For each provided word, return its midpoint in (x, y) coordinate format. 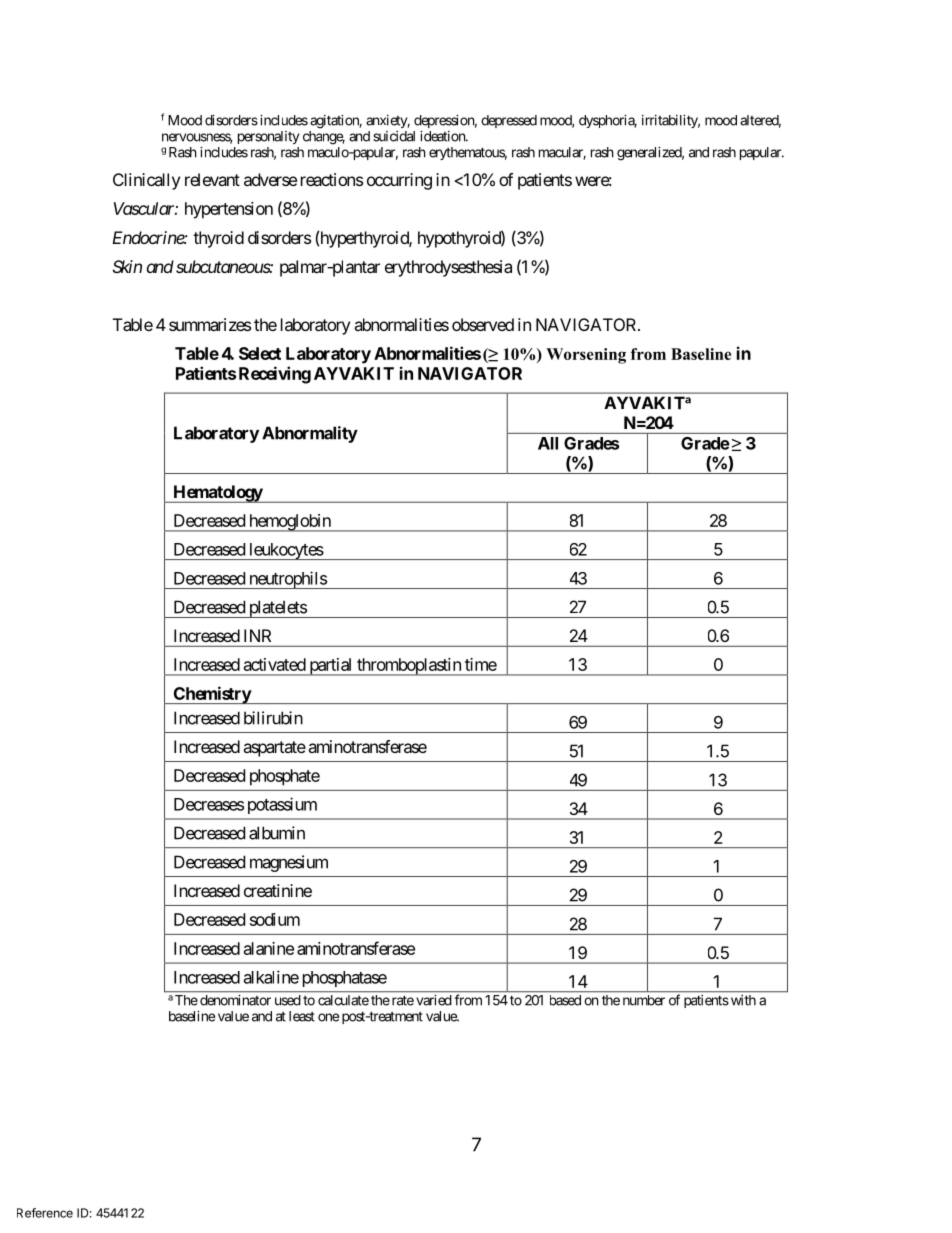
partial (331, 667)
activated (275, 664)
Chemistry (211, 695)
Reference (45, 1213)
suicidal (394, 136)
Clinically (146, 181)
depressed (509, 121)
